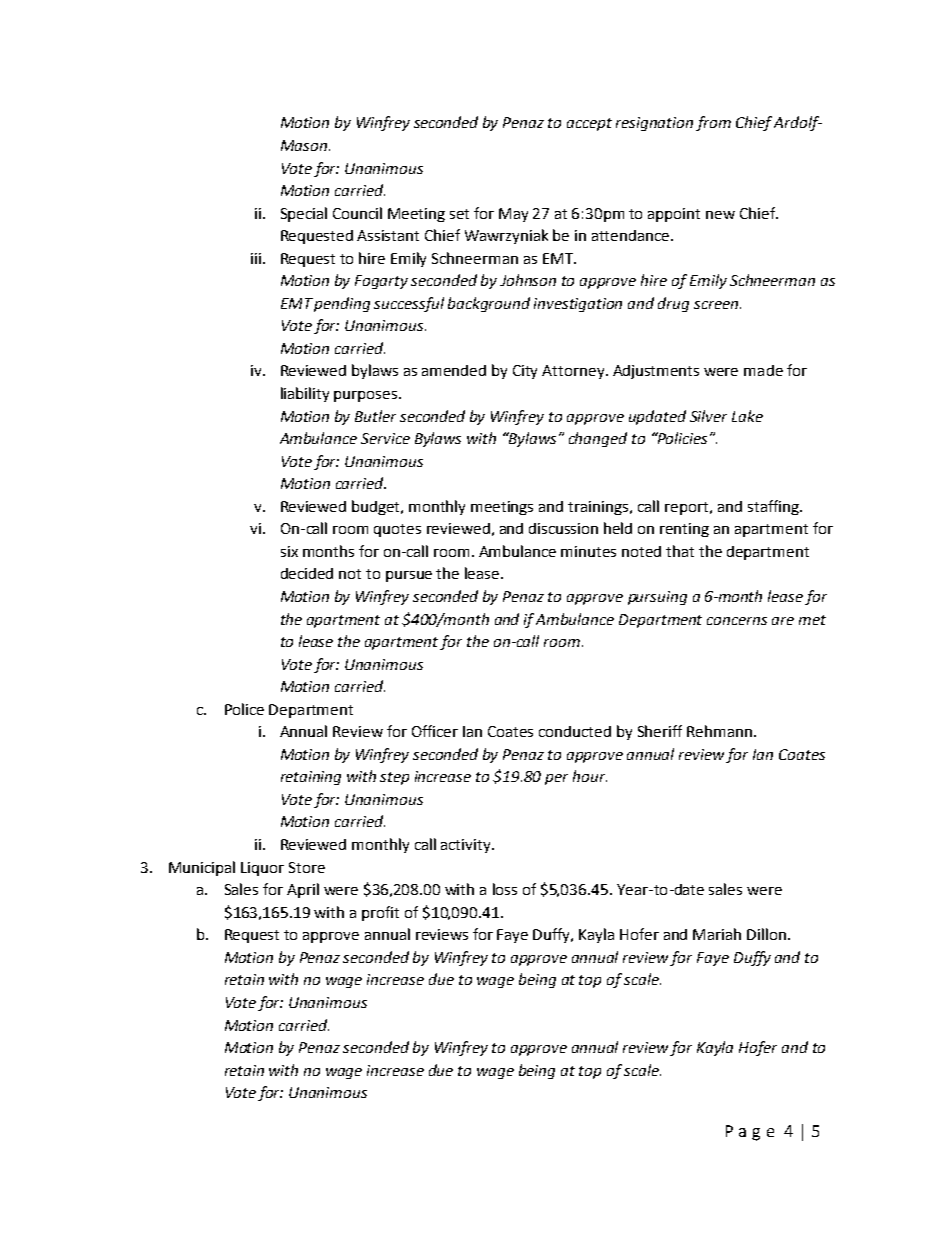  I want to click on liability, so click(305, 394).
